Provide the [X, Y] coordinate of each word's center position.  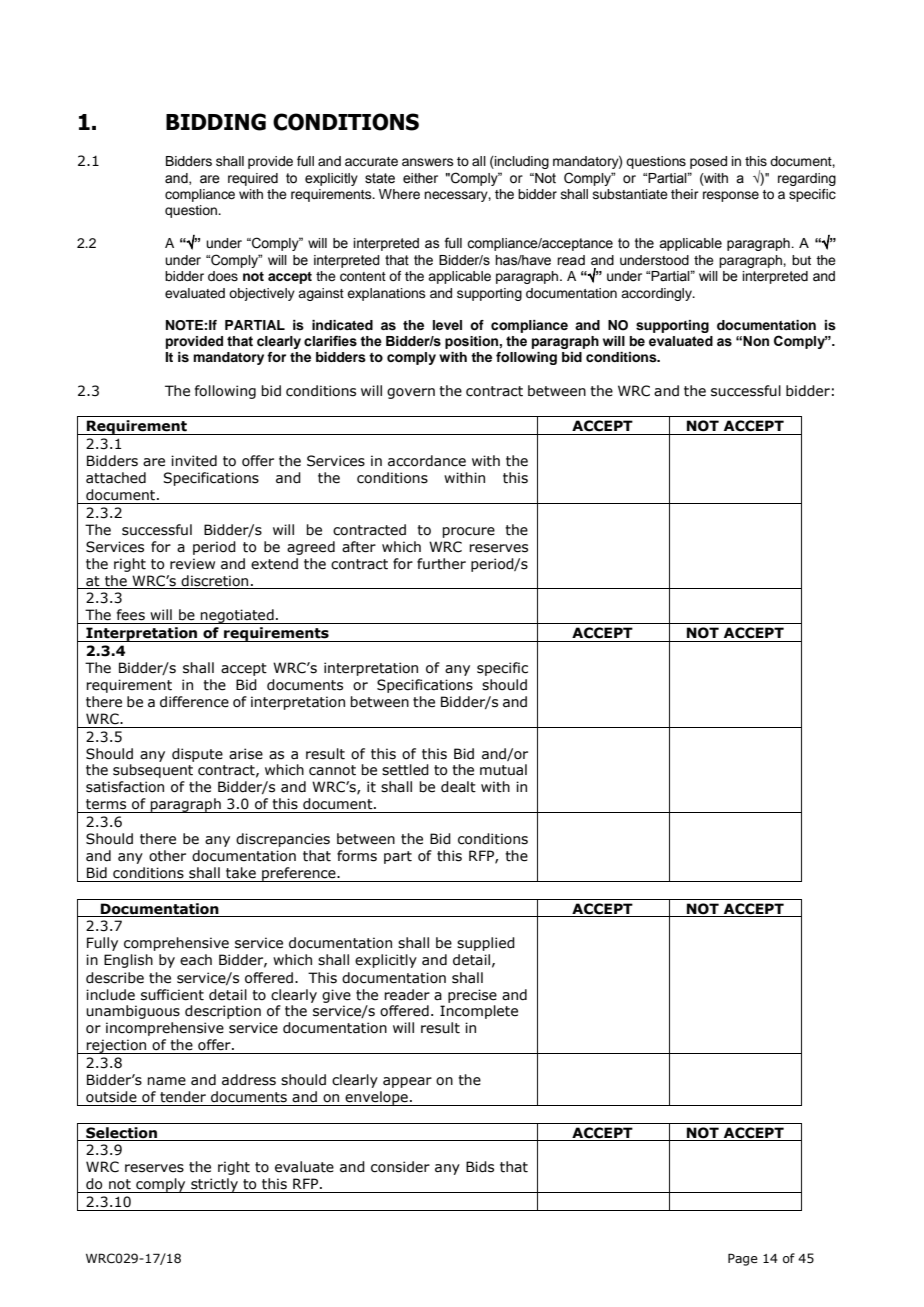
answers [428, 162]
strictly [214, 1185]
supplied [486, 944]
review [192, 564]
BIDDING [216, 122]
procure [468, 532]
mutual [503, 770]
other [167, 856]
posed [708, 162]
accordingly [657, 294]
